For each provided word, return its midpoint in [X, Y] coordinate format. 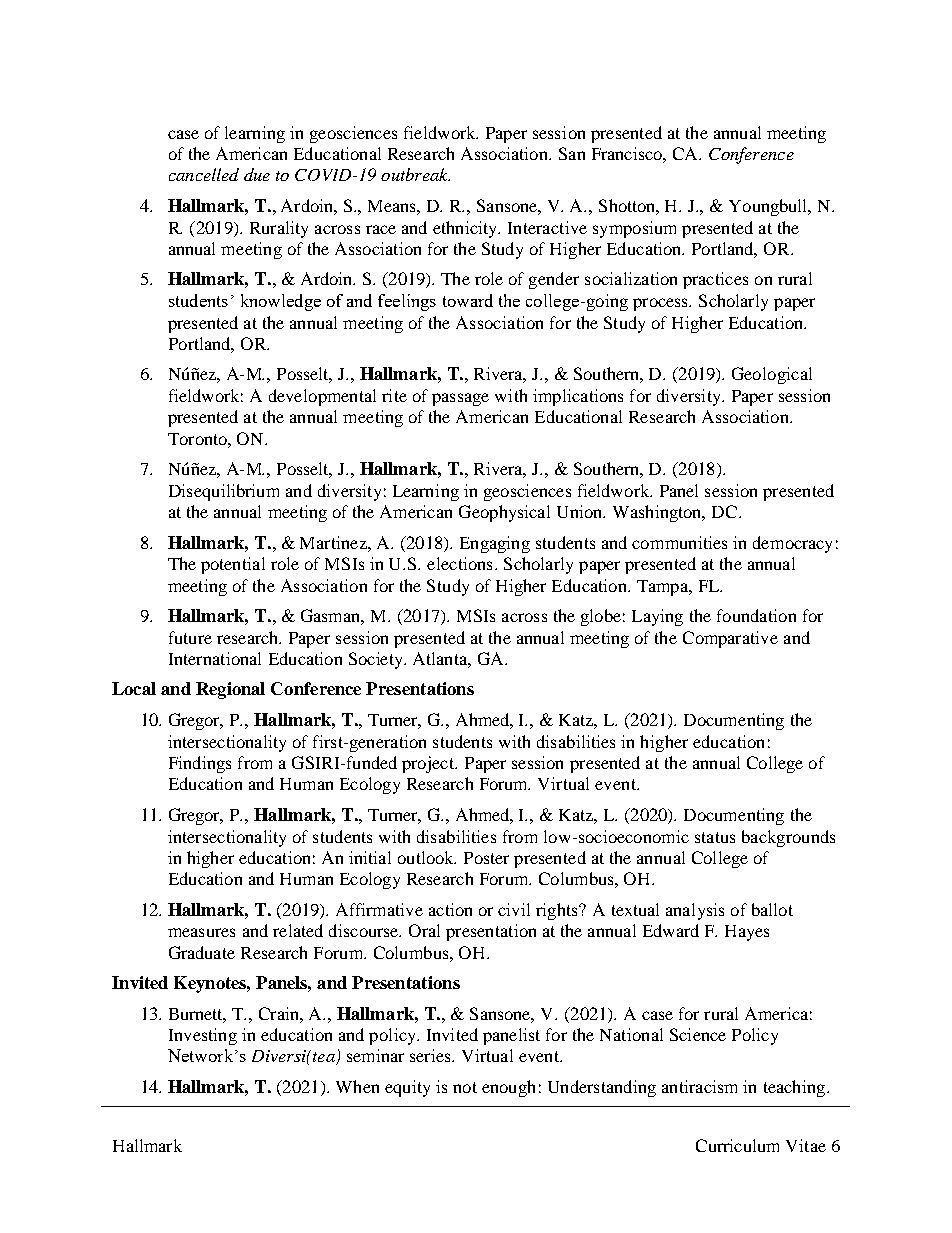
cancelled [204, 174]
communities [679, 542]
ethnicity [466, 229]
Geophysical [504, 513]
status [715, 837]
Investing [203, 1036]
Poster [486, 858]
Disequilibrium [224, 492]
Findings [200, 764]
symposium [634, 229]
